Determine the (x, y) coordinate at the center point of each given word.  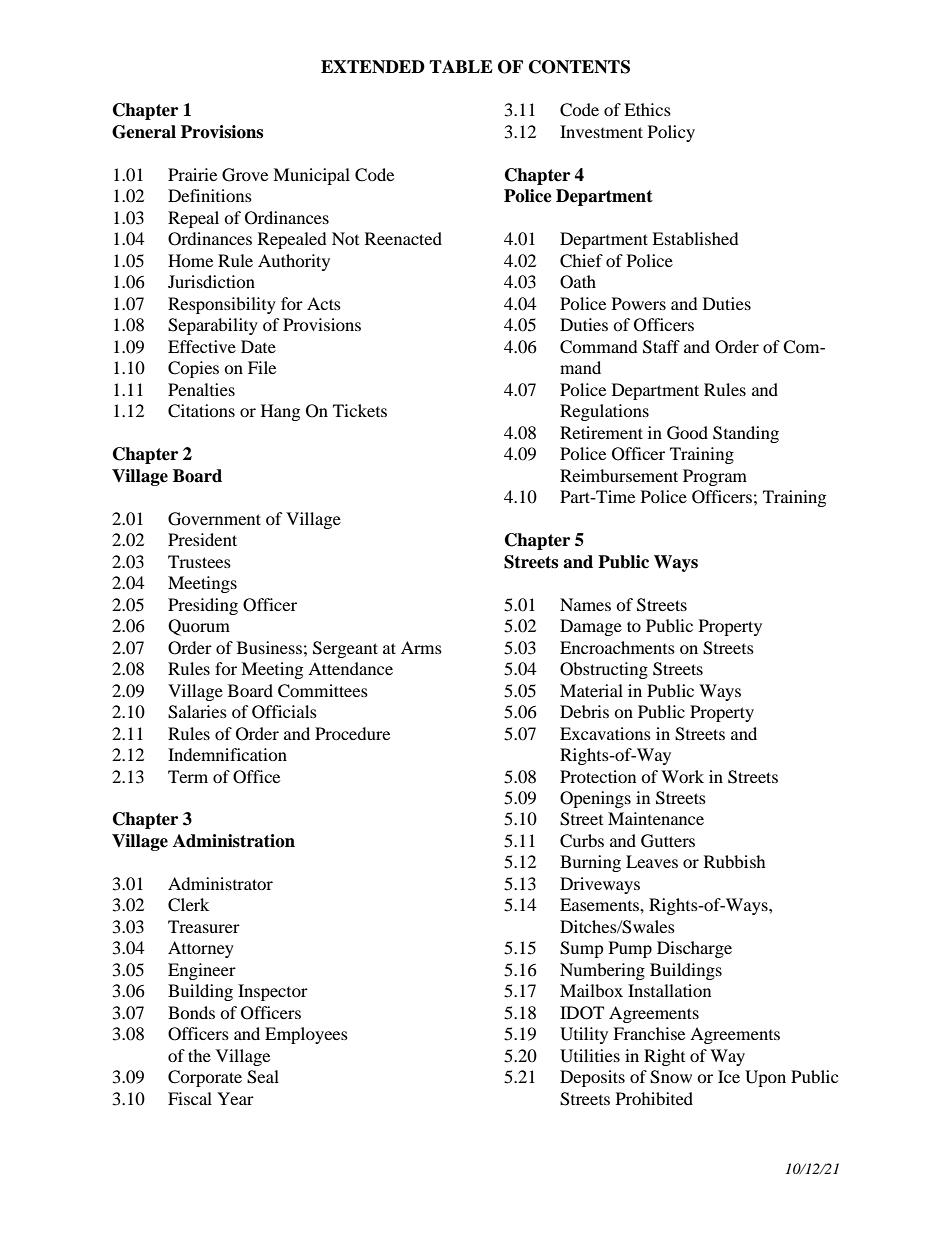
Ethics (647, 109)
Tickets (360, 410)
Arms (421, 647)
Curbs (582, 841)
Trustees (199, 561)
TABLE (461, 66)
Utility (584, 1035)
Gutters (668, 841)
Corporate (205, 1078)
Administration (234, 841)
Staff (661, 347)
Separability (213, 326)
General (144, 132)
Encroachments (617, 647)
